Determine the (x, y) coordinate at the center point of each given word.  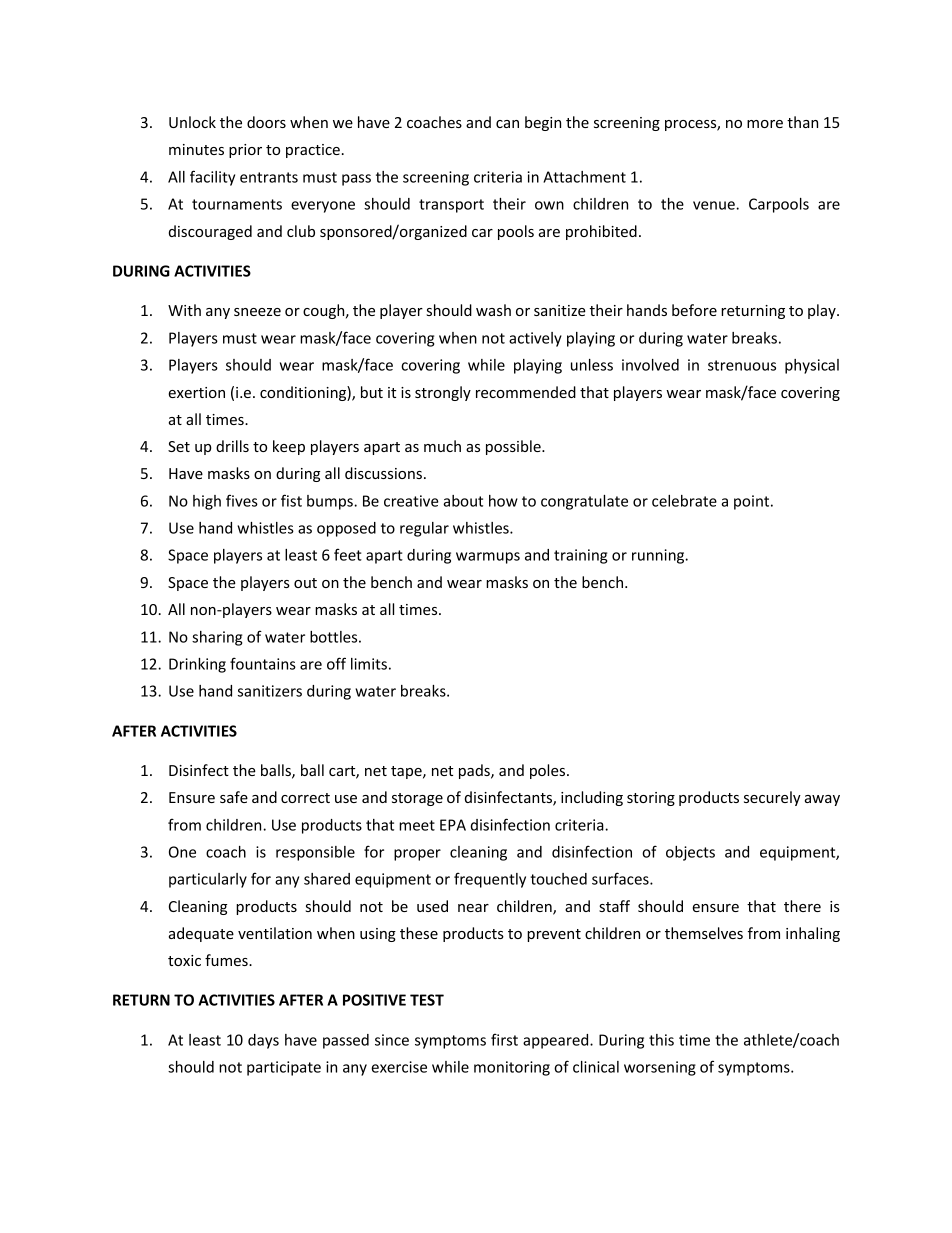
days (263, 1041)
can (507, 124)
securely (772, 798)
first (504, 1039)
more (765, 124)
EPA (453, 825)
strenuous (742, 365)
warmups (488, 558)
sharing (217, 638)
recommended (526, 392)
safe (234, 797)
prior (245, 151)
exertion (196, 392)
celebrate (684, 501)
